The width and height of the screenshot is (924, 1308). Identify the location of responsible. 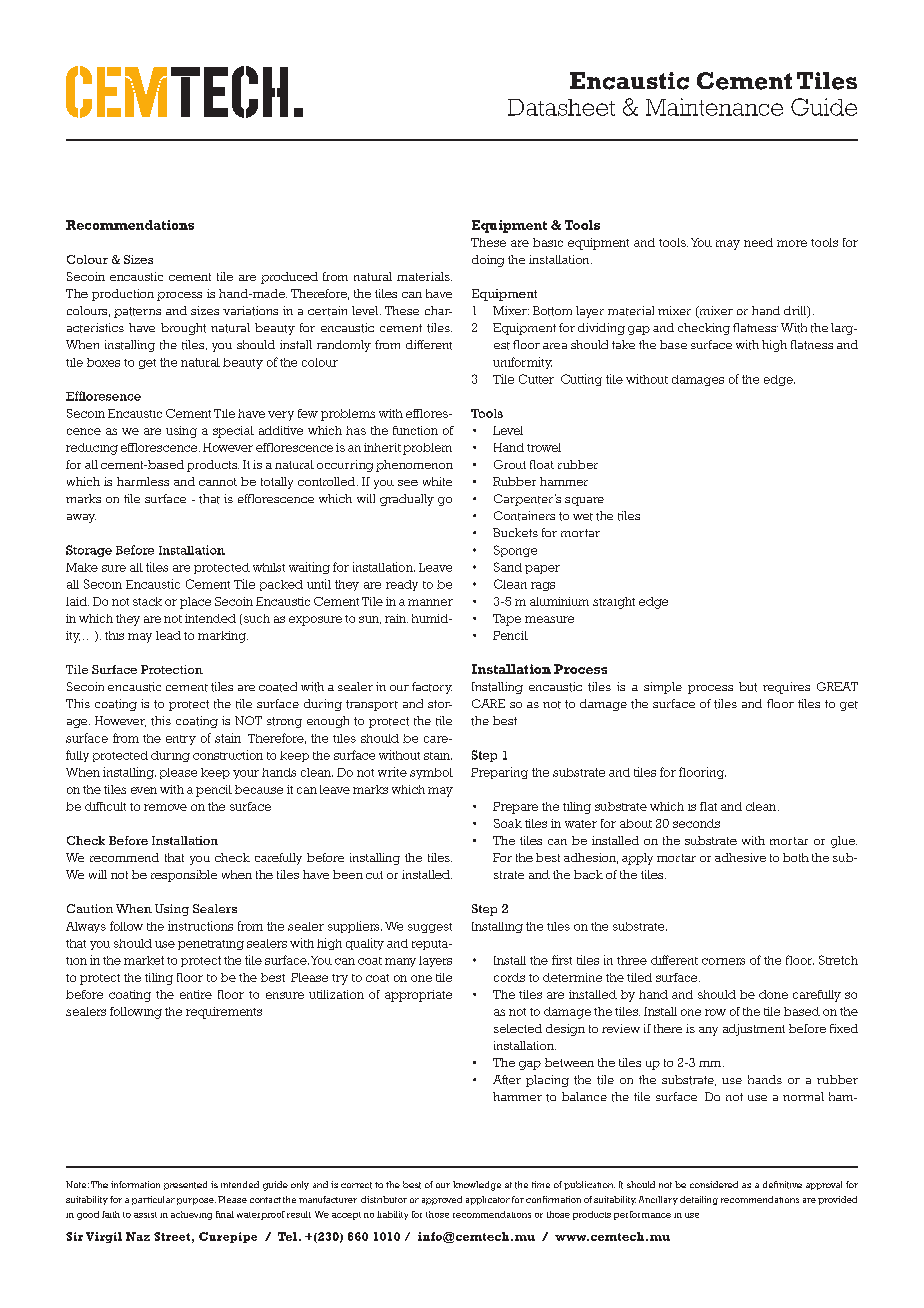
(184, 876).
